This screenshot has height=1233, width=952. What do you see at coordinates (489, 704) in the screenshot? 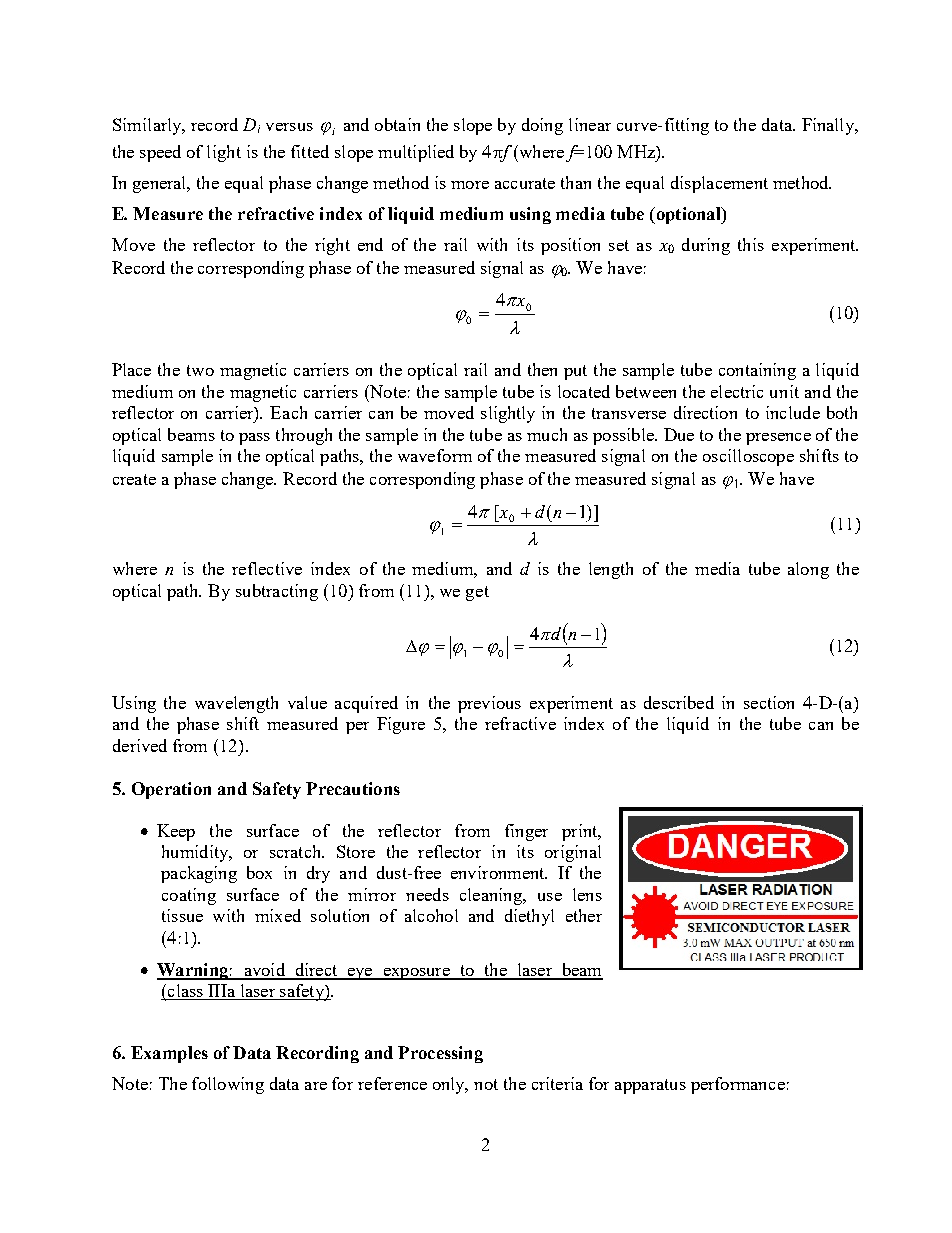
I see `previous` at bounding box center [489, 704].
